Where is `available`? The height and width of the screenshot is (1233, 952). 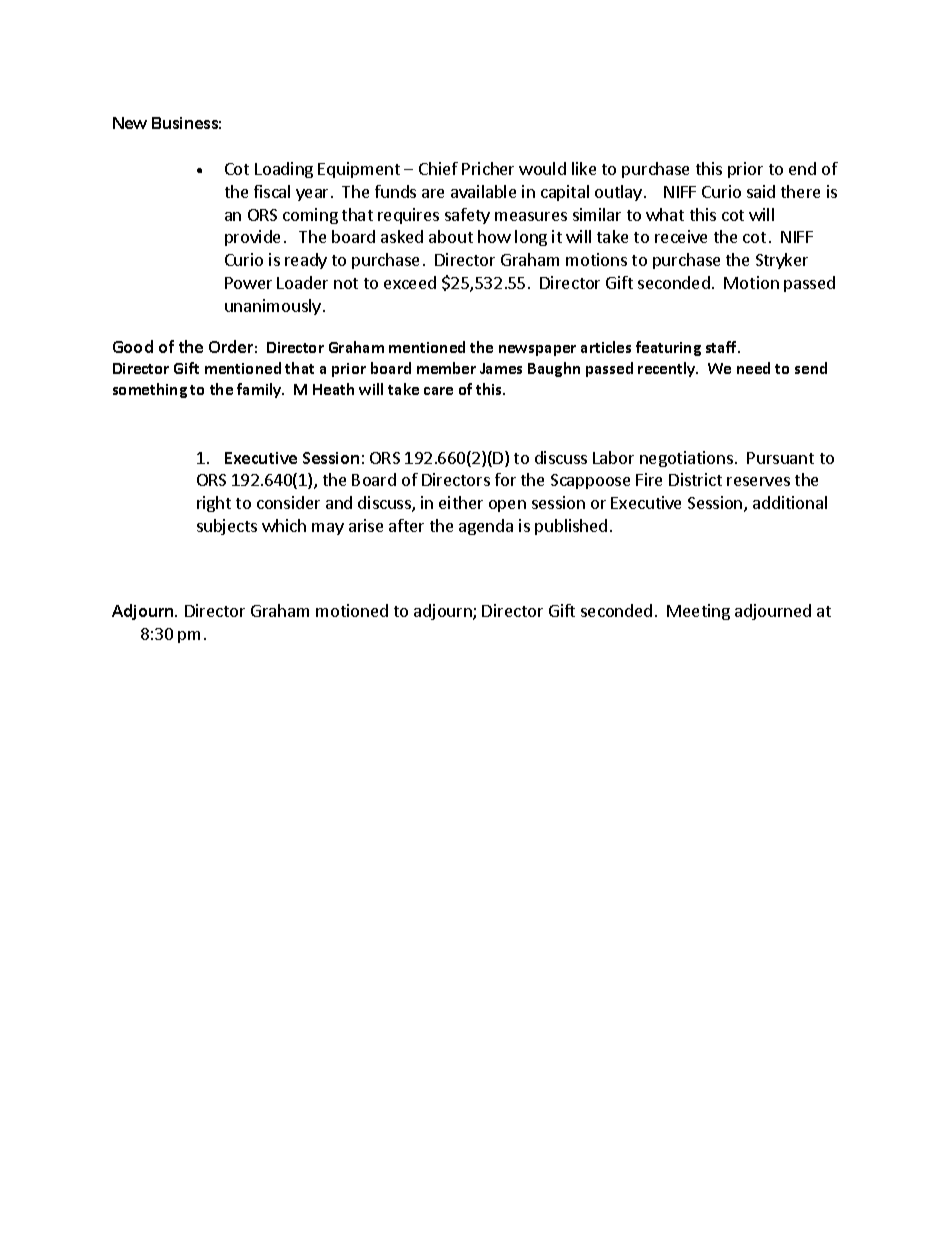
available is located at coordinates (483, 191).
